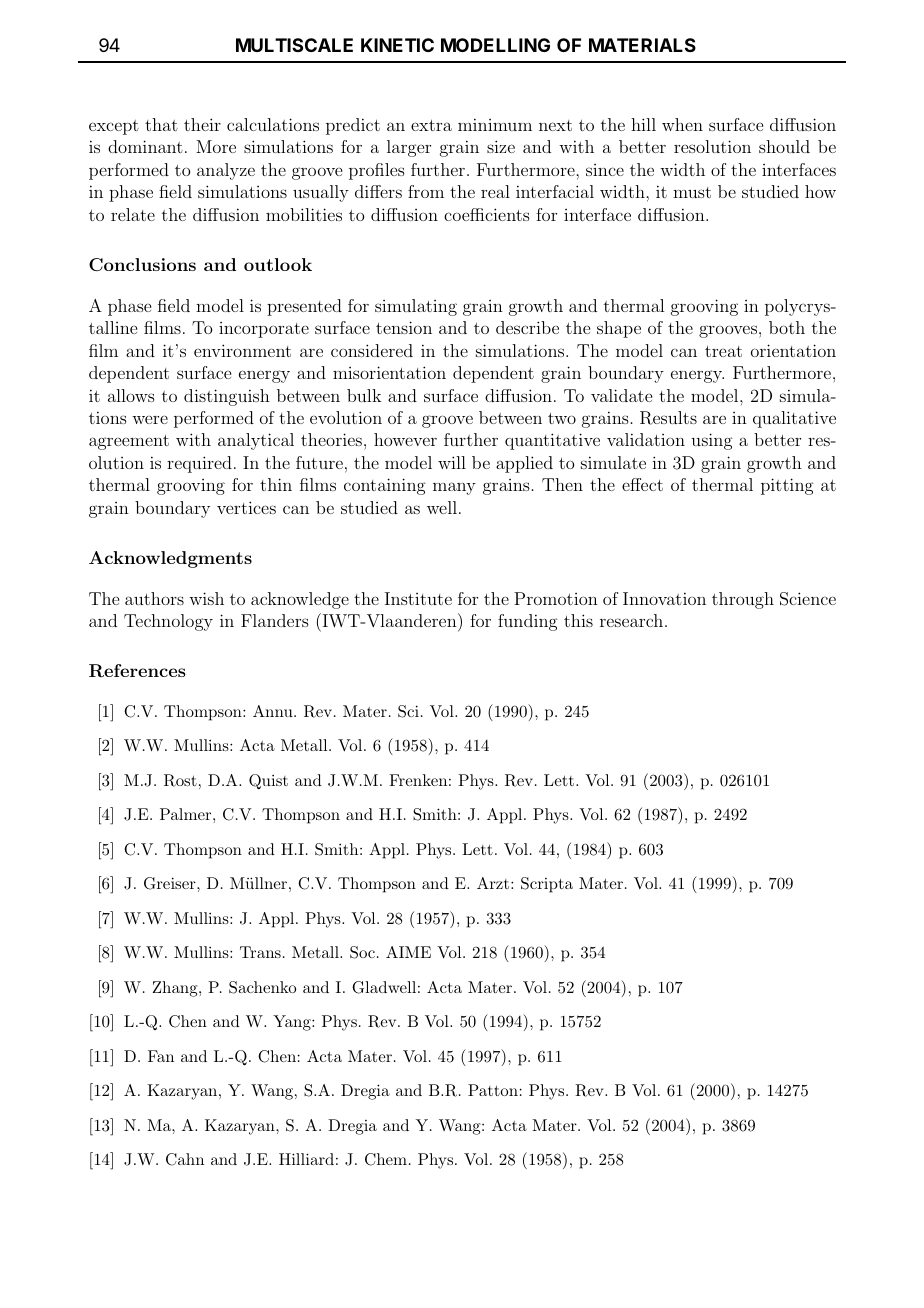 The width and height of the document is (924, 1308). Describe the element at coordinates (202, 124) in the document. I see `their` at that location.
